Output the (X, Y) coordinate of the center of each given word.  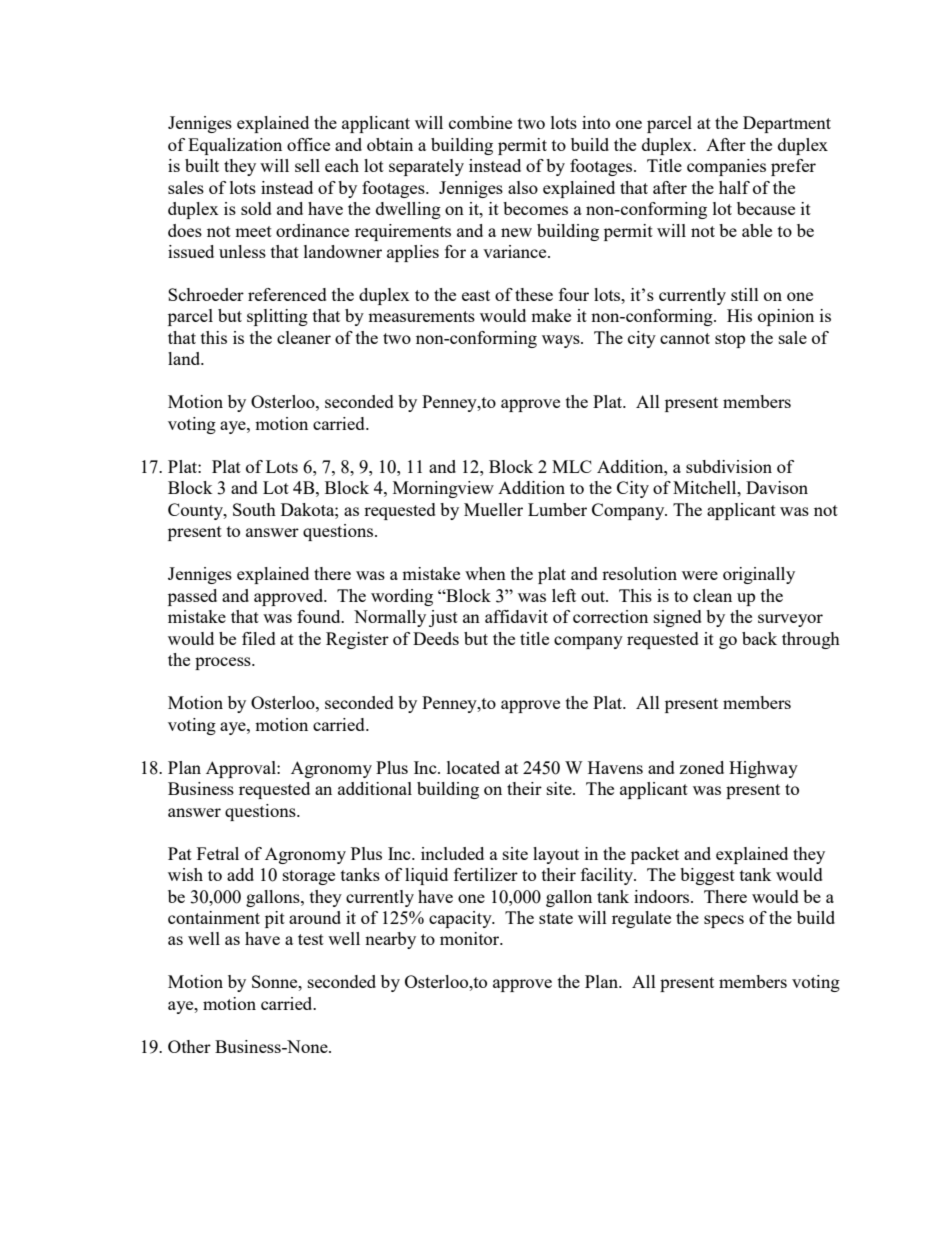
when (485, 573)
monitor (471, 938)
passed (192, 597)
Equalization (235, 146)
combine (480, 122)
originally (759, 575)
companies (726, 167)
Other (189, 1046)
